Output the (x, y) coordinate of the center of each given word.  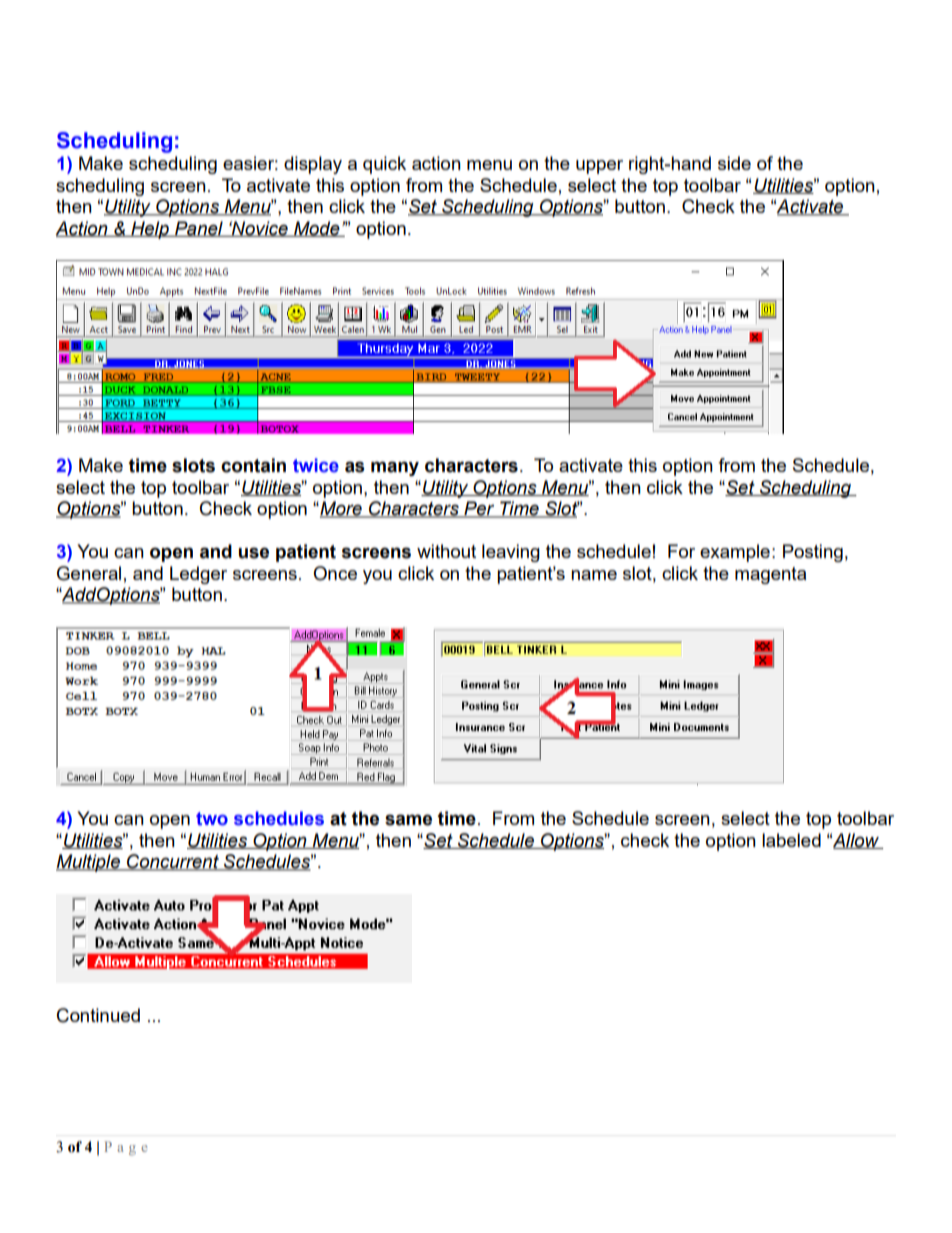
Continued (98, 1015)
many (395, 468)
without (446, 551)
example (735, 553)
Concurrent (173, 862)
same (408, 820)
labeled (791, 840)
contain (253, 465)
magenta (770, 575)
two (212, 819)
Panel (199, 229)
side (734, 163)
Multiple (89, 863)
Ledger (198, 575)
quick (384, 165)
